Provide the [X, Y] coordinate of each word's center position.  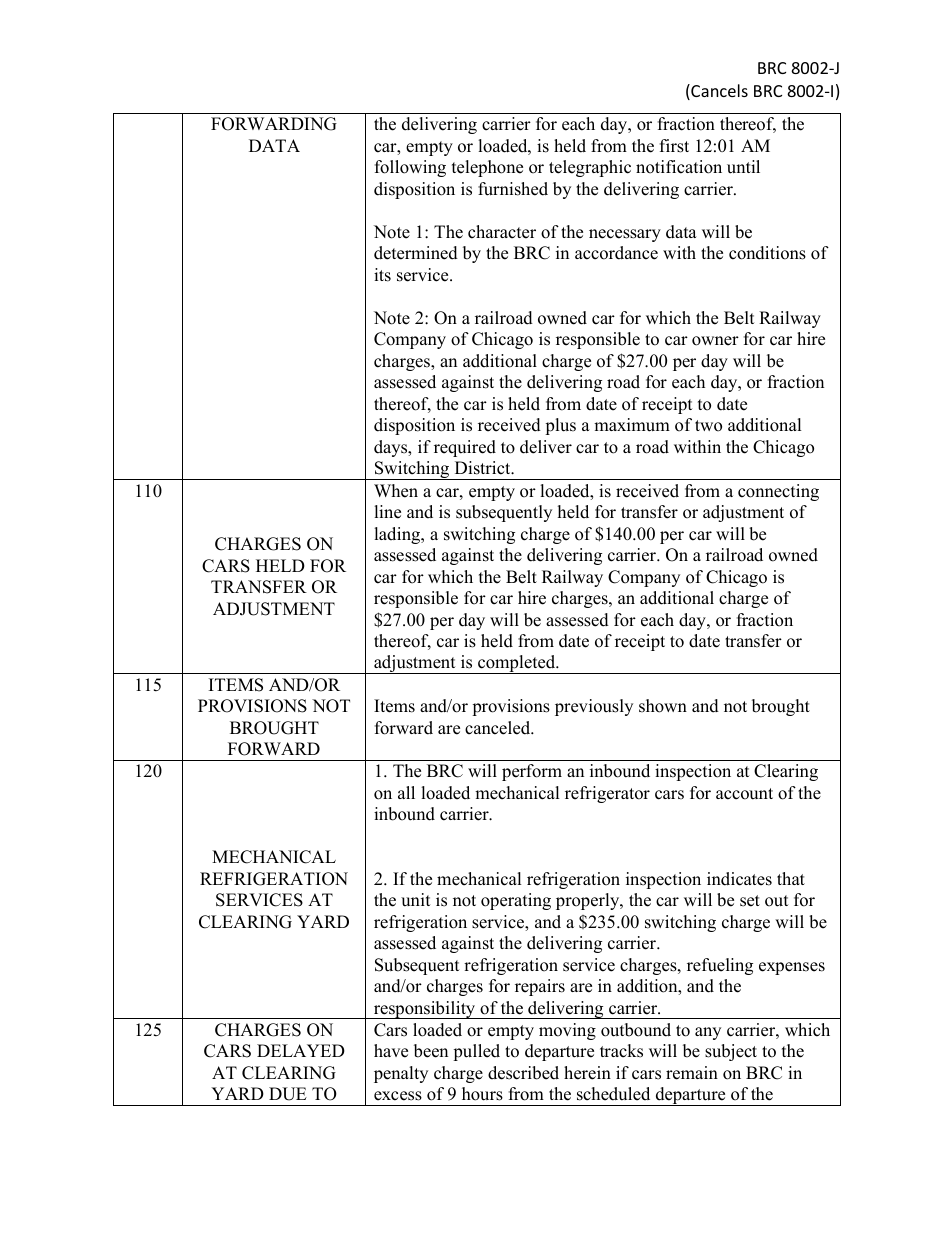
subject [731, 1052]
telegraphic [590, 168]
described [523, 1073]
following [410, 168]
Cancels [718, 92]
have [391, 1051]
